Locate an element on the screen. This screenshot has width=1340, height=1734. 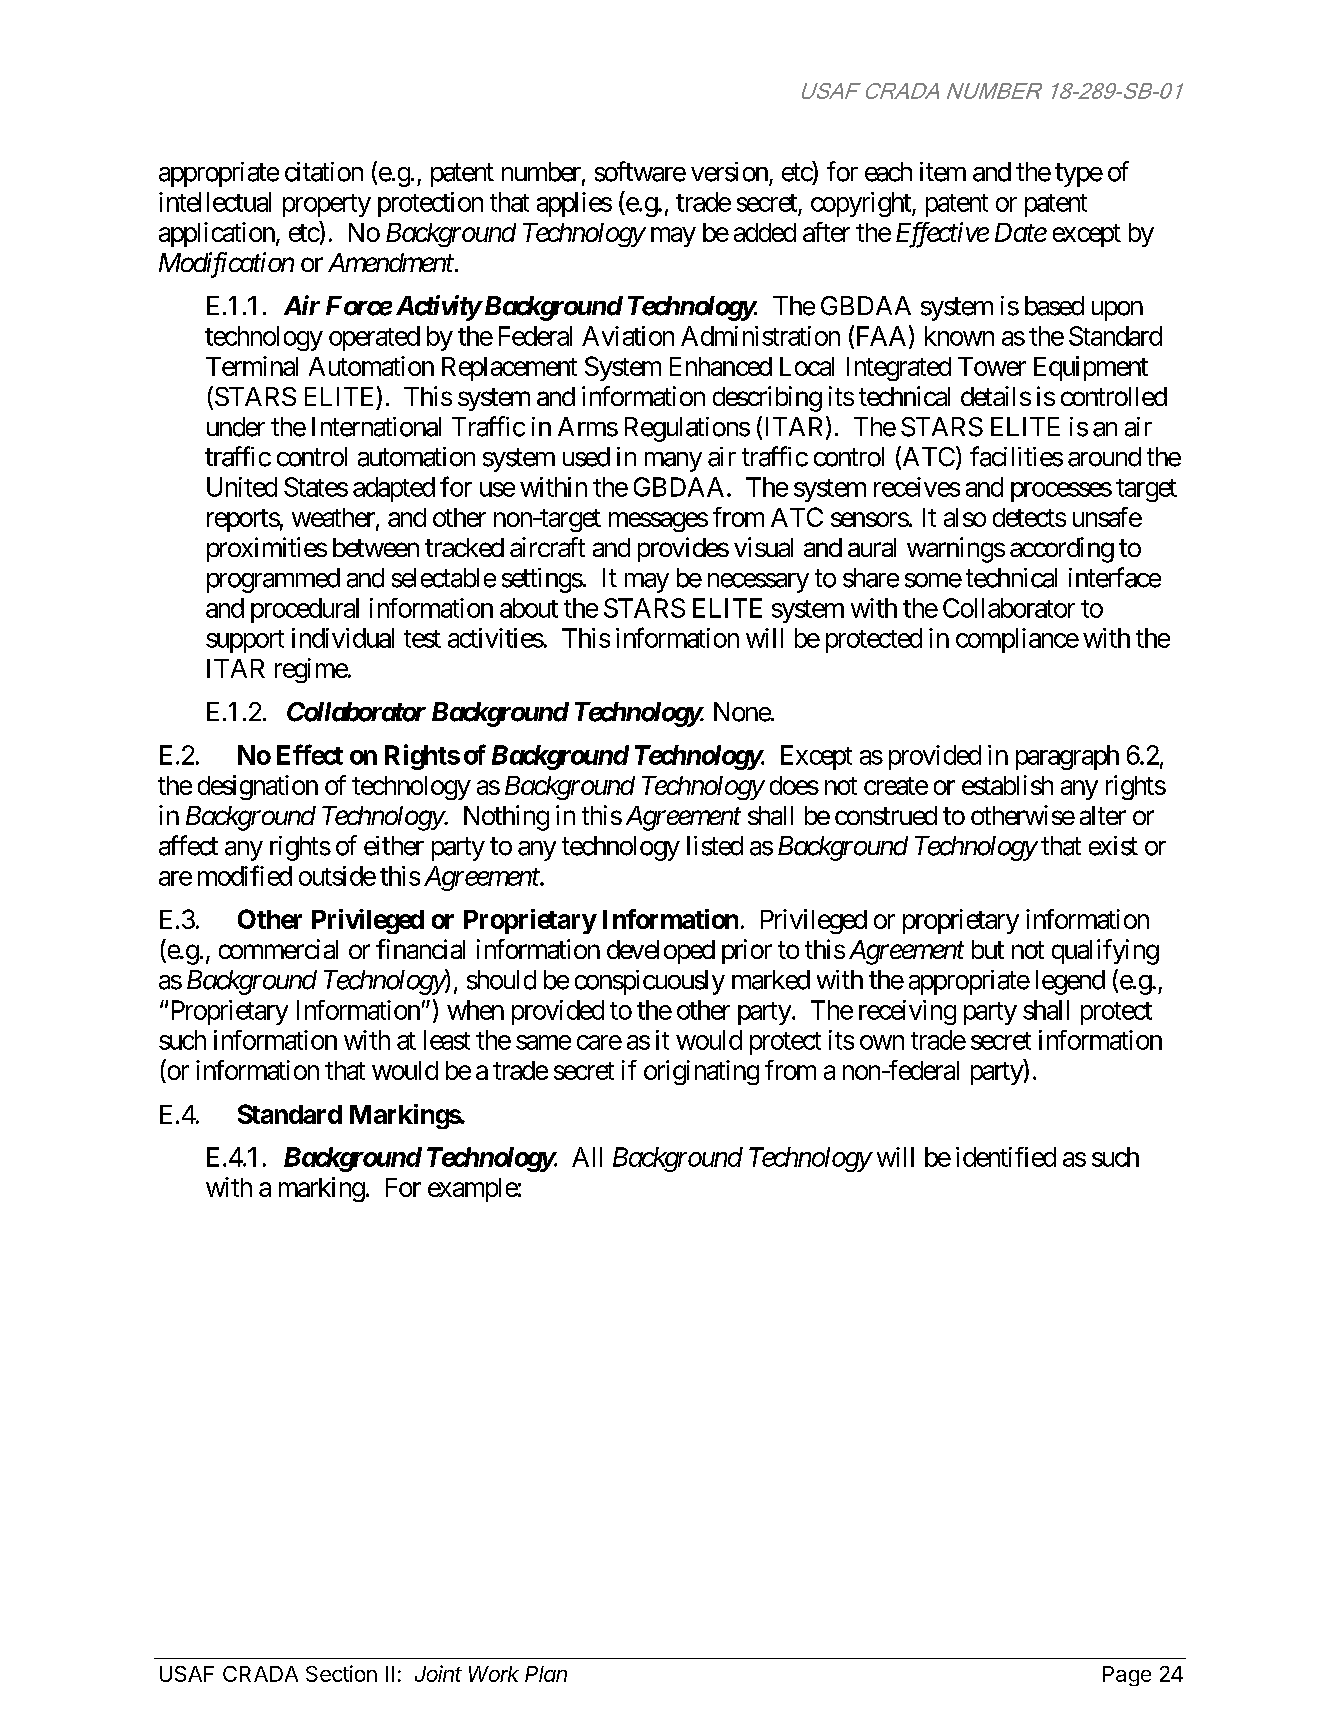
about is located at coordinates (529, 608).
